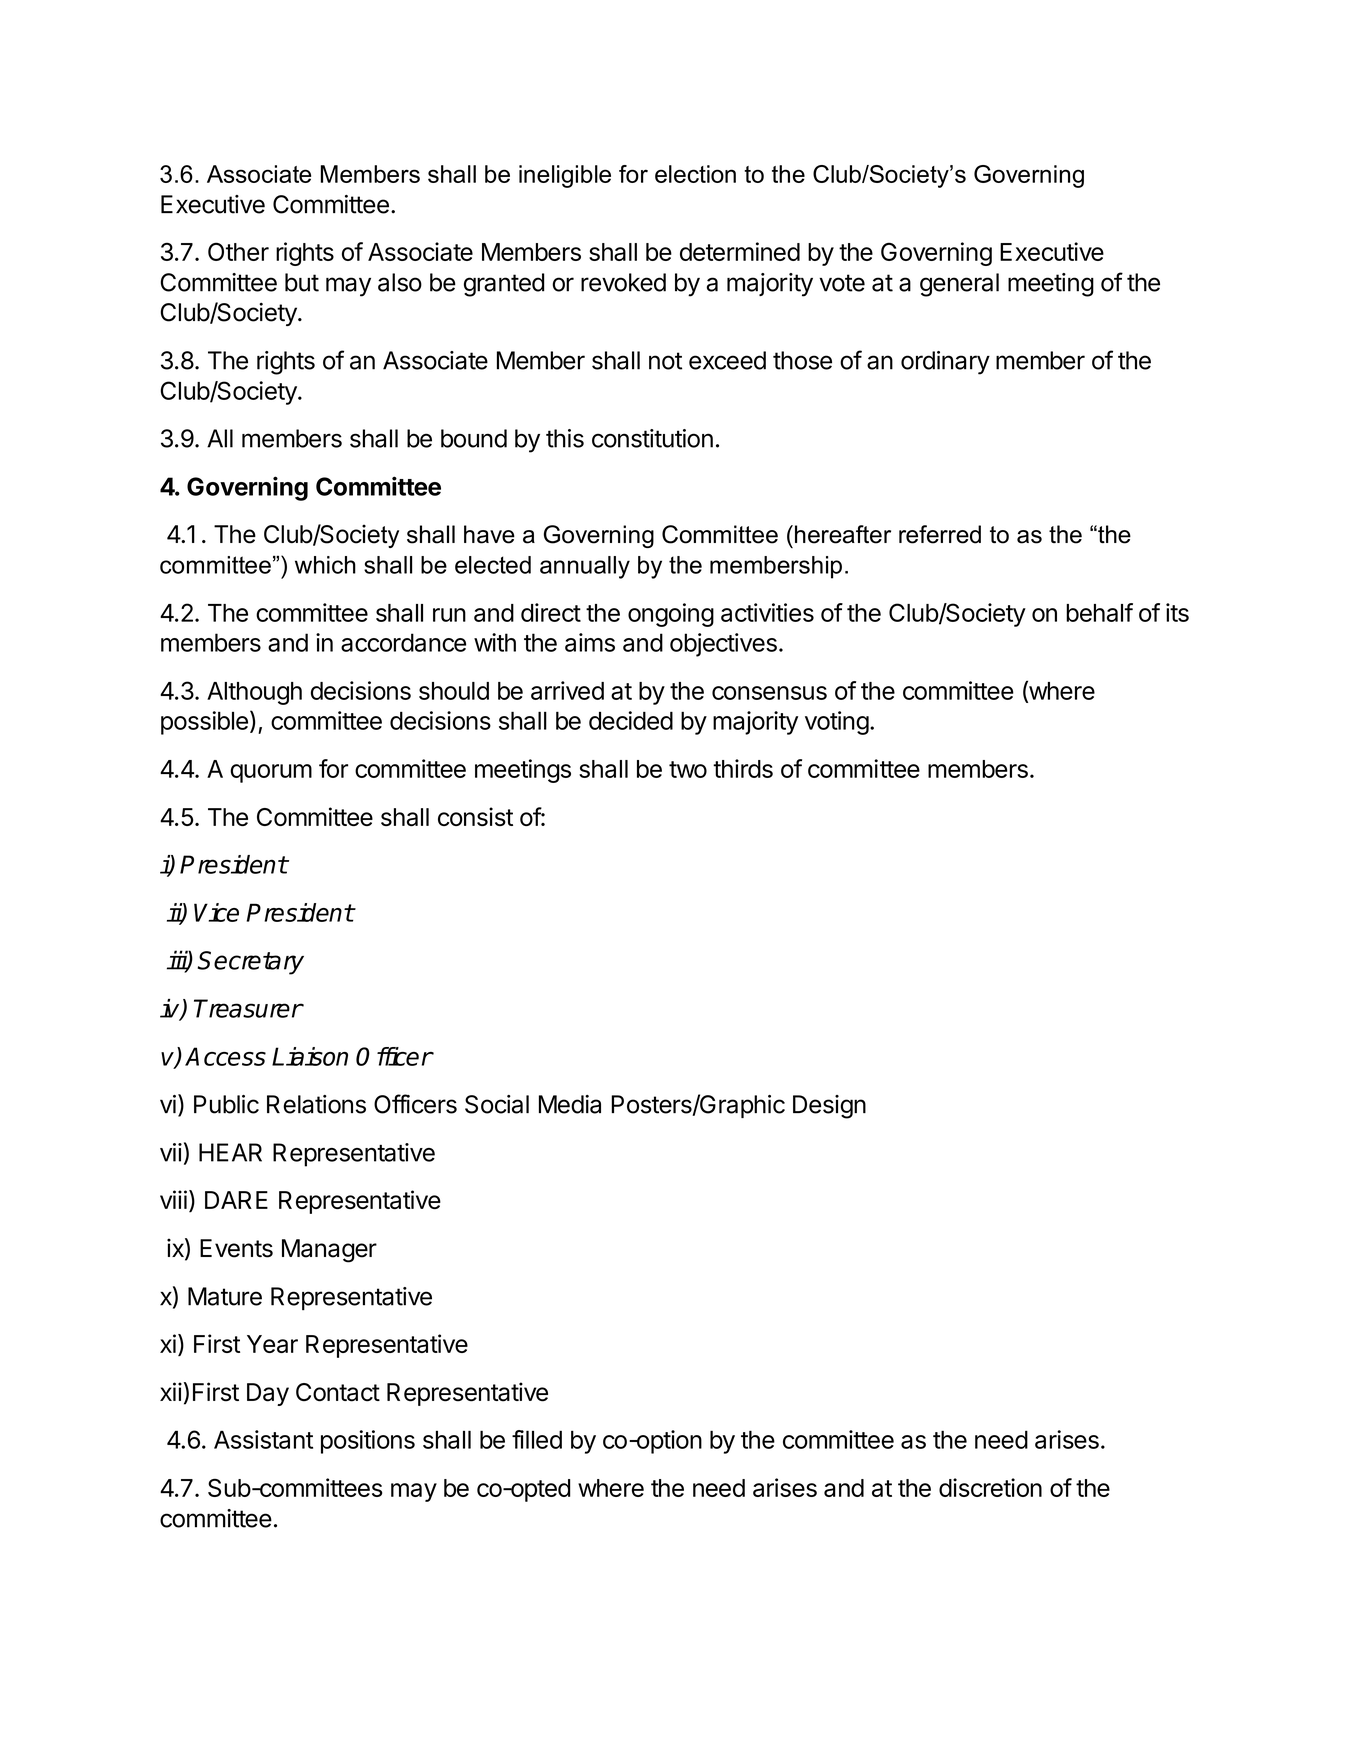 This image has height=1753, width=1354. What do you see at coordinates (310, 1056) in the image?
I see `Liaison` at bounding box center [310, 1056].
